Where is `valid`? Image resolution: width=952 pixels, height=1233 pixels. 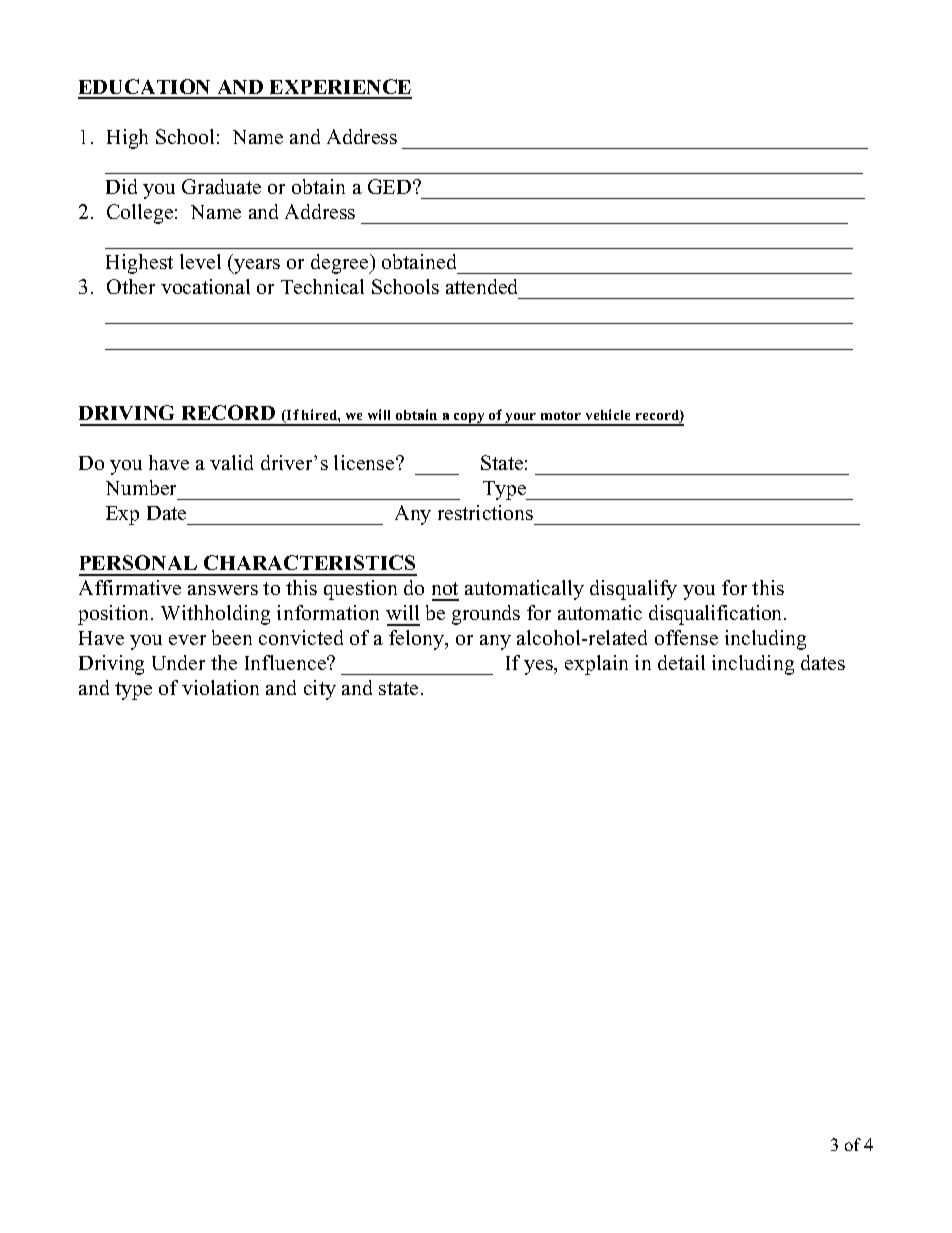 valid is located at coordinates (231, 462).
